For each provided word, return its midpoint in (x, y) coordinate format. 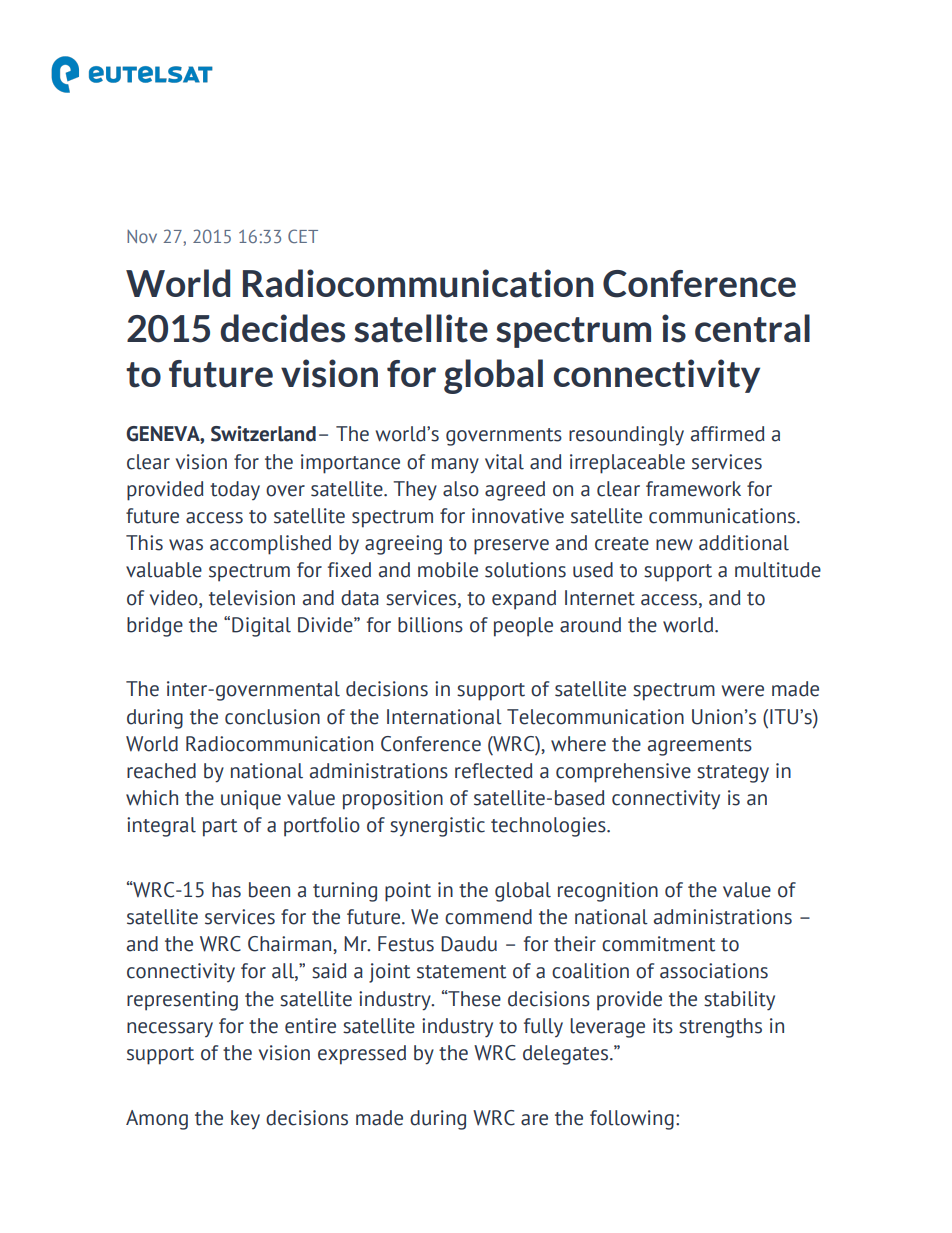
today (235, 490)
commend (488, 917)
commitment (658, 944)
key (245, 1119)
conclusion (272, 717)
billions (430, 625)
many (455, 466)
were (743, 691)
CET (303, 236)
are (534, 1120)
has (226, 890)
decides (282, 328)
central (752, 328)
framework (693, 489)
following (632, 1120)
